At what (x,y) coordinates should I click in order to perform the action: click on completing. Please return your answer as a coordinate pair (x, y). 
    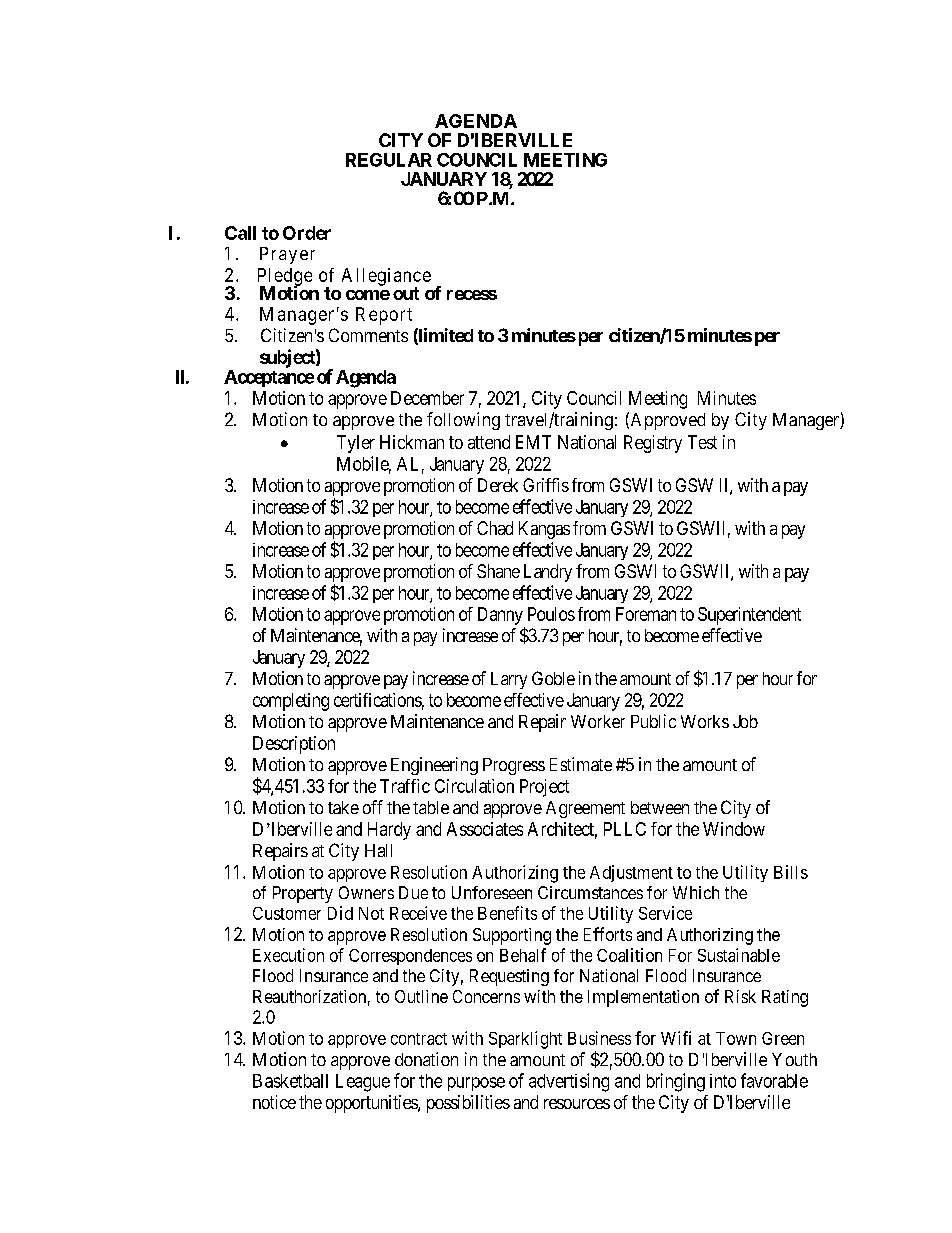
    Looking at the image, I should click on (291, 702).
